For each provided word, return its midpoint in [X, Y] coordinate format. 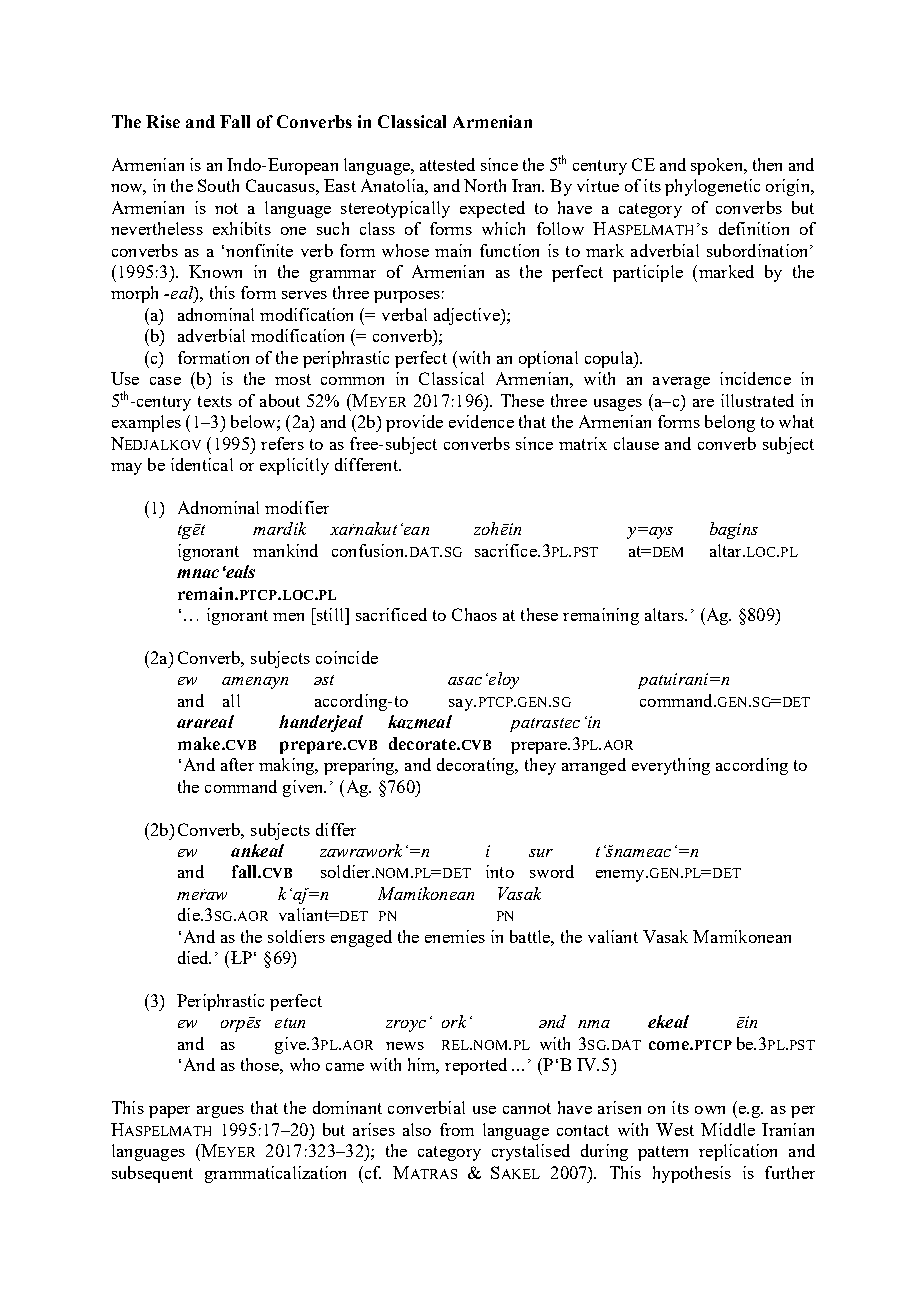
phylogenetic [712, 187]
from [457, 1129]
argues [220, 1112]
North [485, 185]
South [218, 185]
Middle [728, 1129]
